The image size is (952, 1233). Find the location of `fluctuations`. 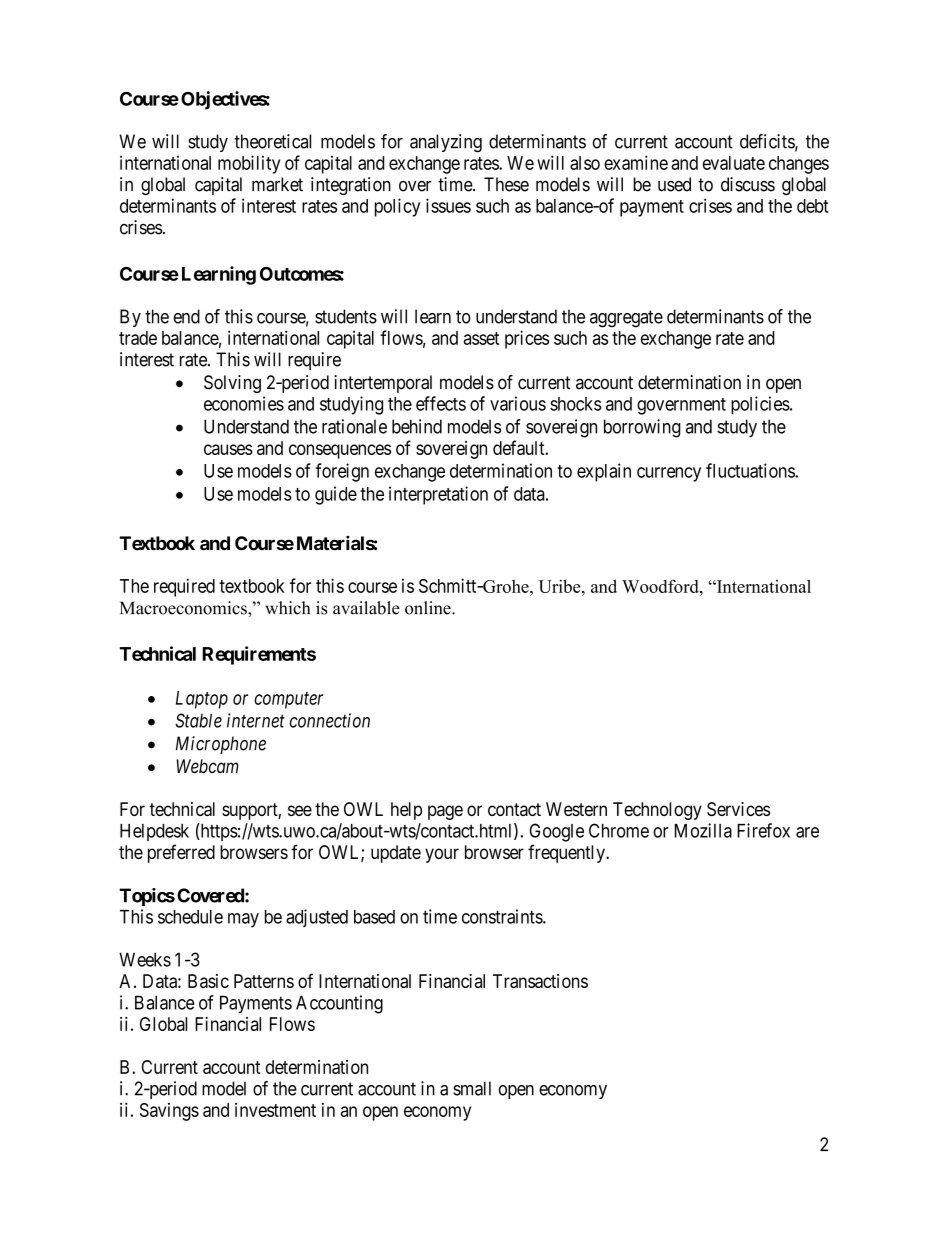

fluctuations is located at coordinates (751, 470).
